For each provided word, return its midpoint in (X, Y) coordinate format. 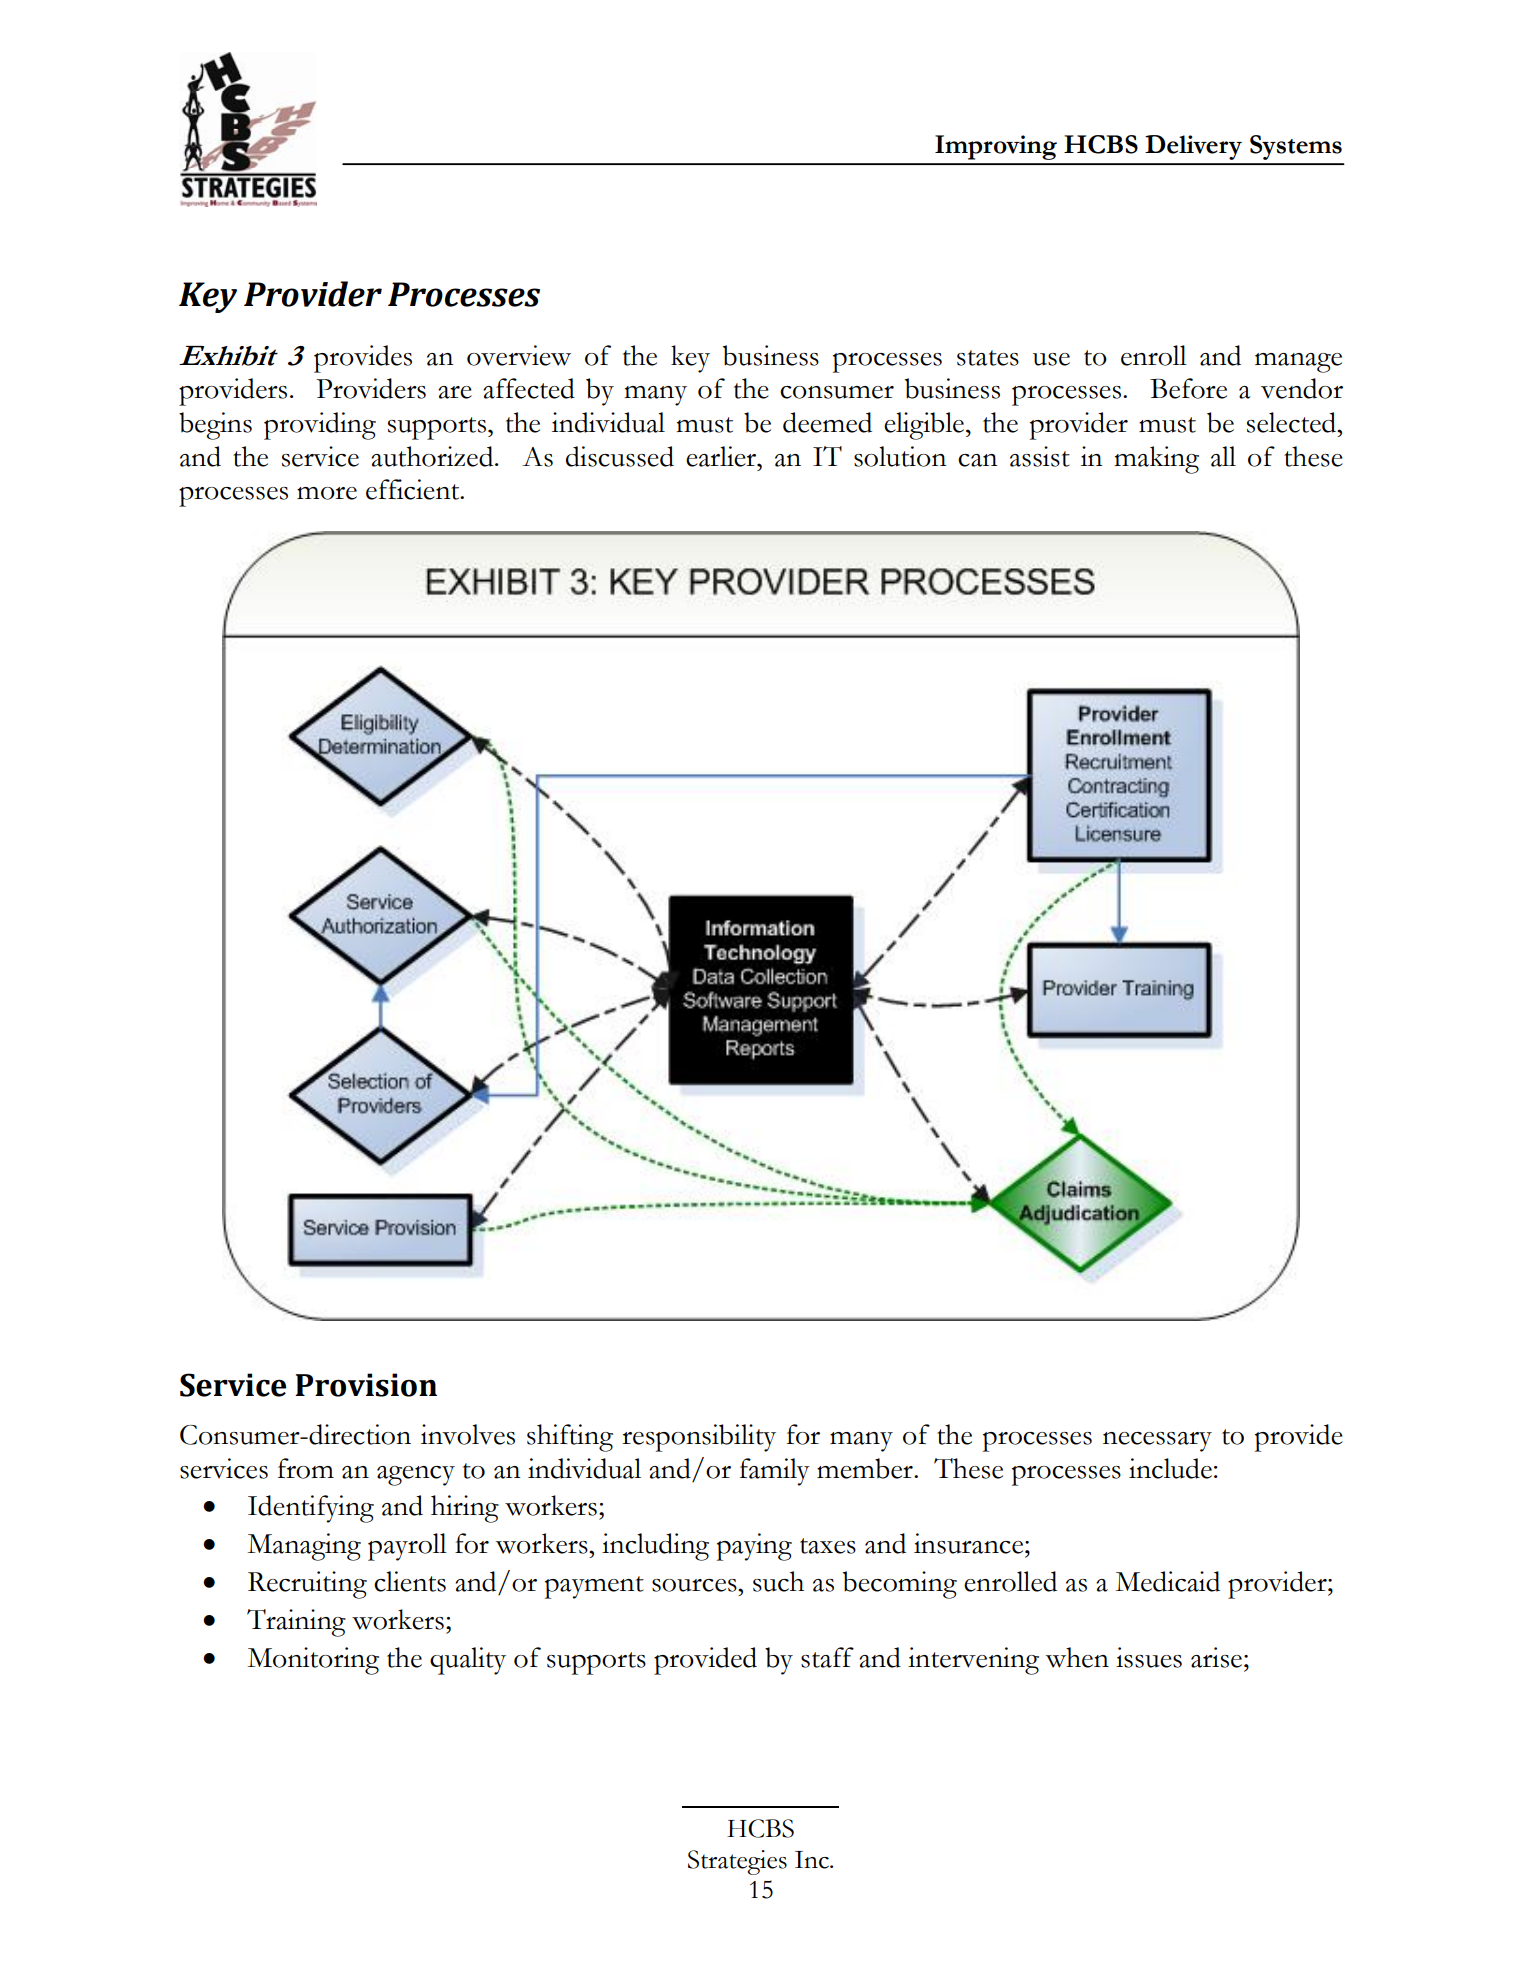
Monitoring (313, 1661)
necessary (1157, 1442)
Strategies (737, 1862)
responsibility (699, 1438)
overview (519, 355)
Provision (366, 1385)
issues (1149, 1657)
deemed (827, 422)
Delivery (1193, 147)
